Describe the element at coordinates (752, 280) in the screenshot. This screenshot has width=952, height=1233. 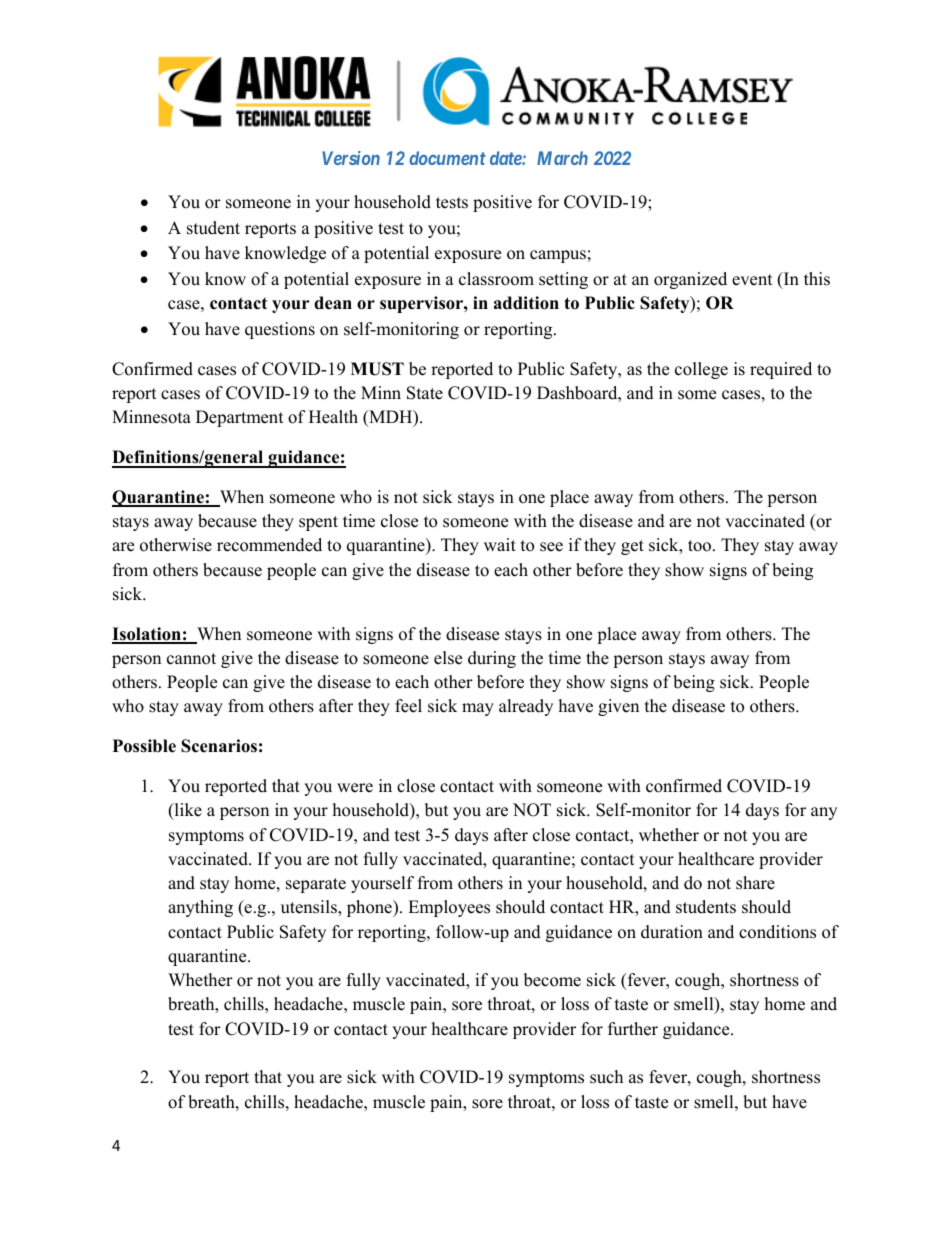
I see `event` at that location.
